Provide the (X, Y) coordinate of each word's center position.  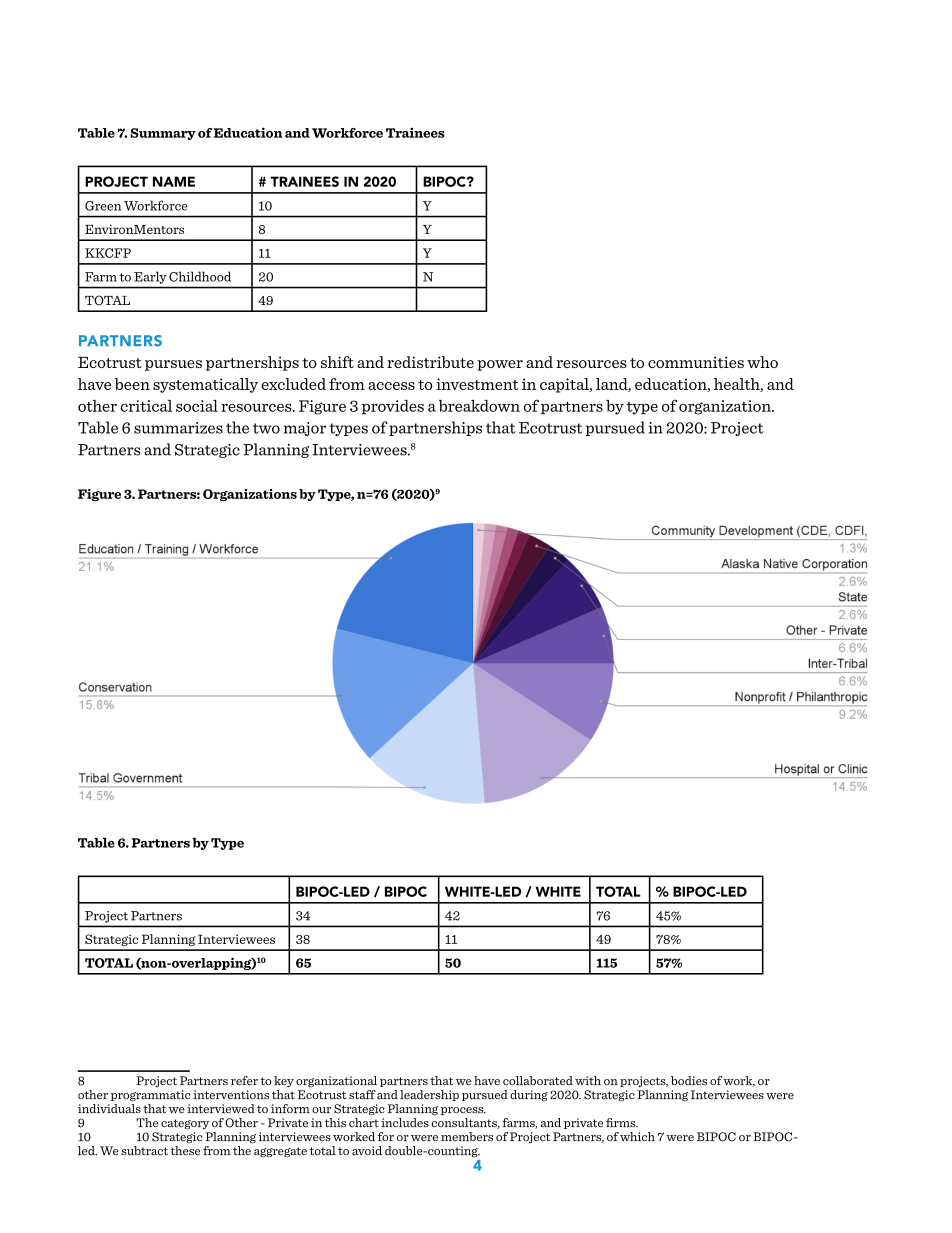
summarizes (178, 428)
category (185, 1124)
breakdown (479, 406)
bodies (689, 1081)
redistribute (430, 362)
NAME (174, 181)
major (305, 429)
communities (696, 362)
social (197, 406)
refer (244, 1081)
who (762, 362)
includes (405, 1123)
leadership (429, 1095)
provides (393, 407)
